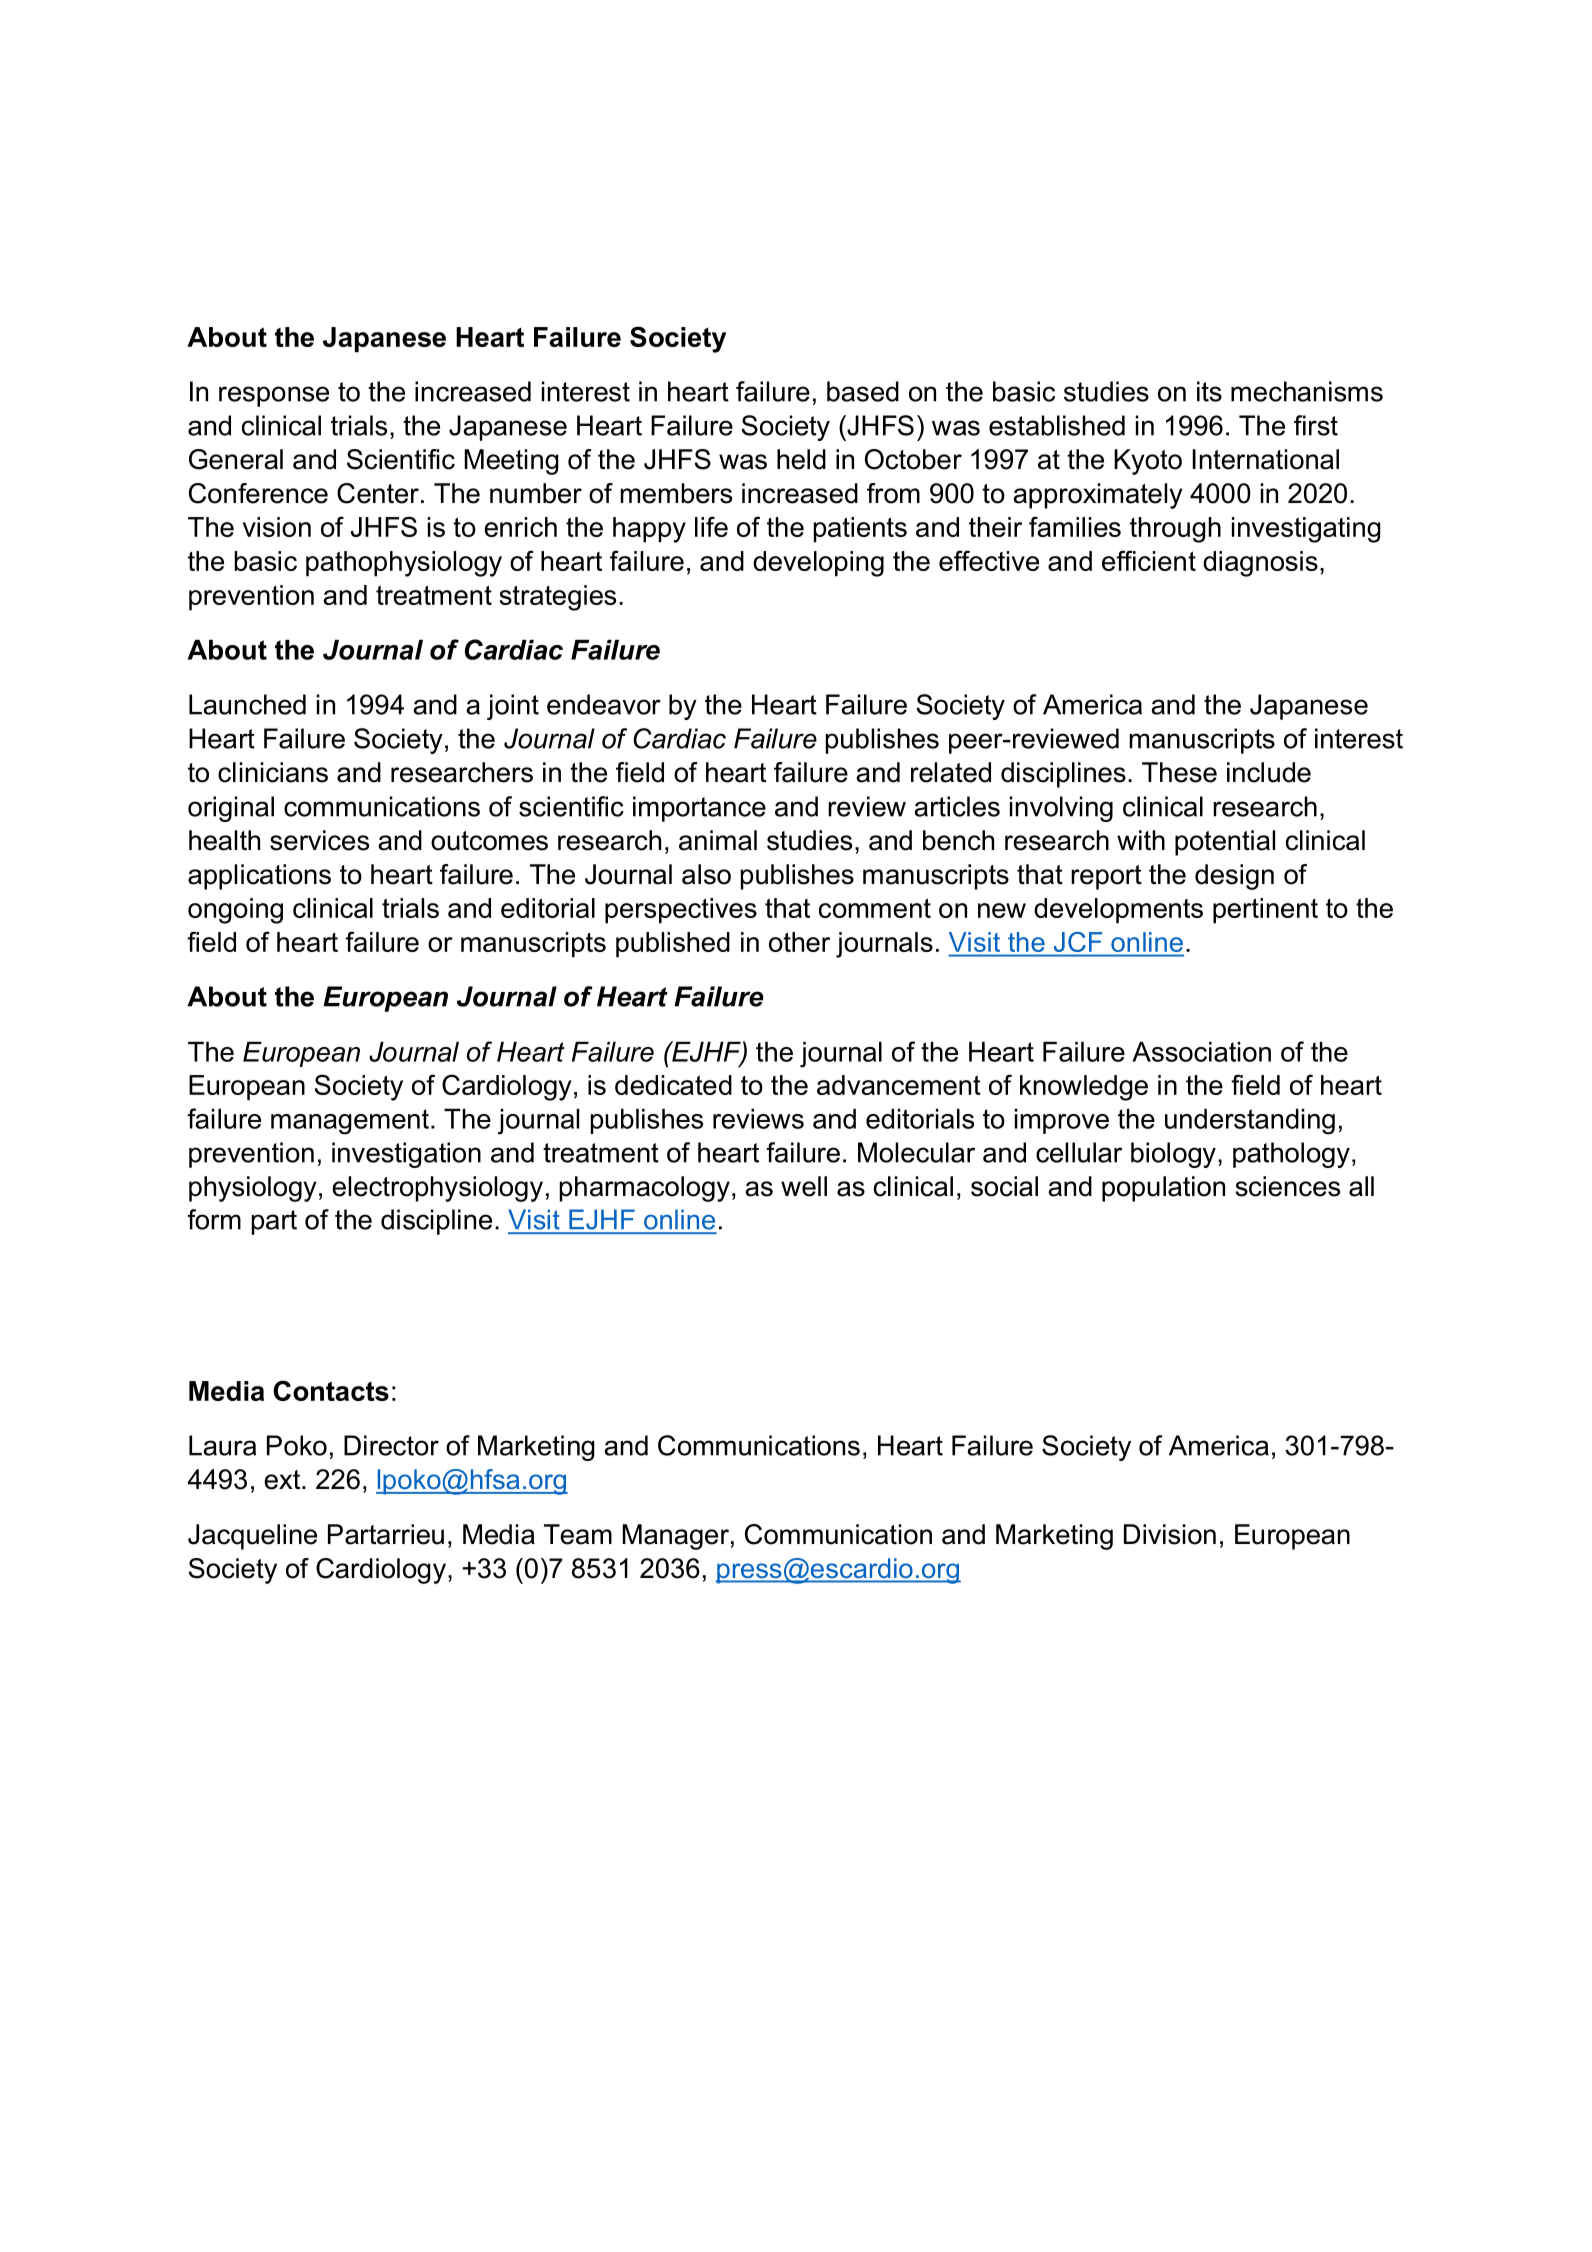 The width and height of the page is (1592, 2252). What do you see at coordinates (350, 1122) in the page?
I see `management` at bounding box center [350, 1122].
